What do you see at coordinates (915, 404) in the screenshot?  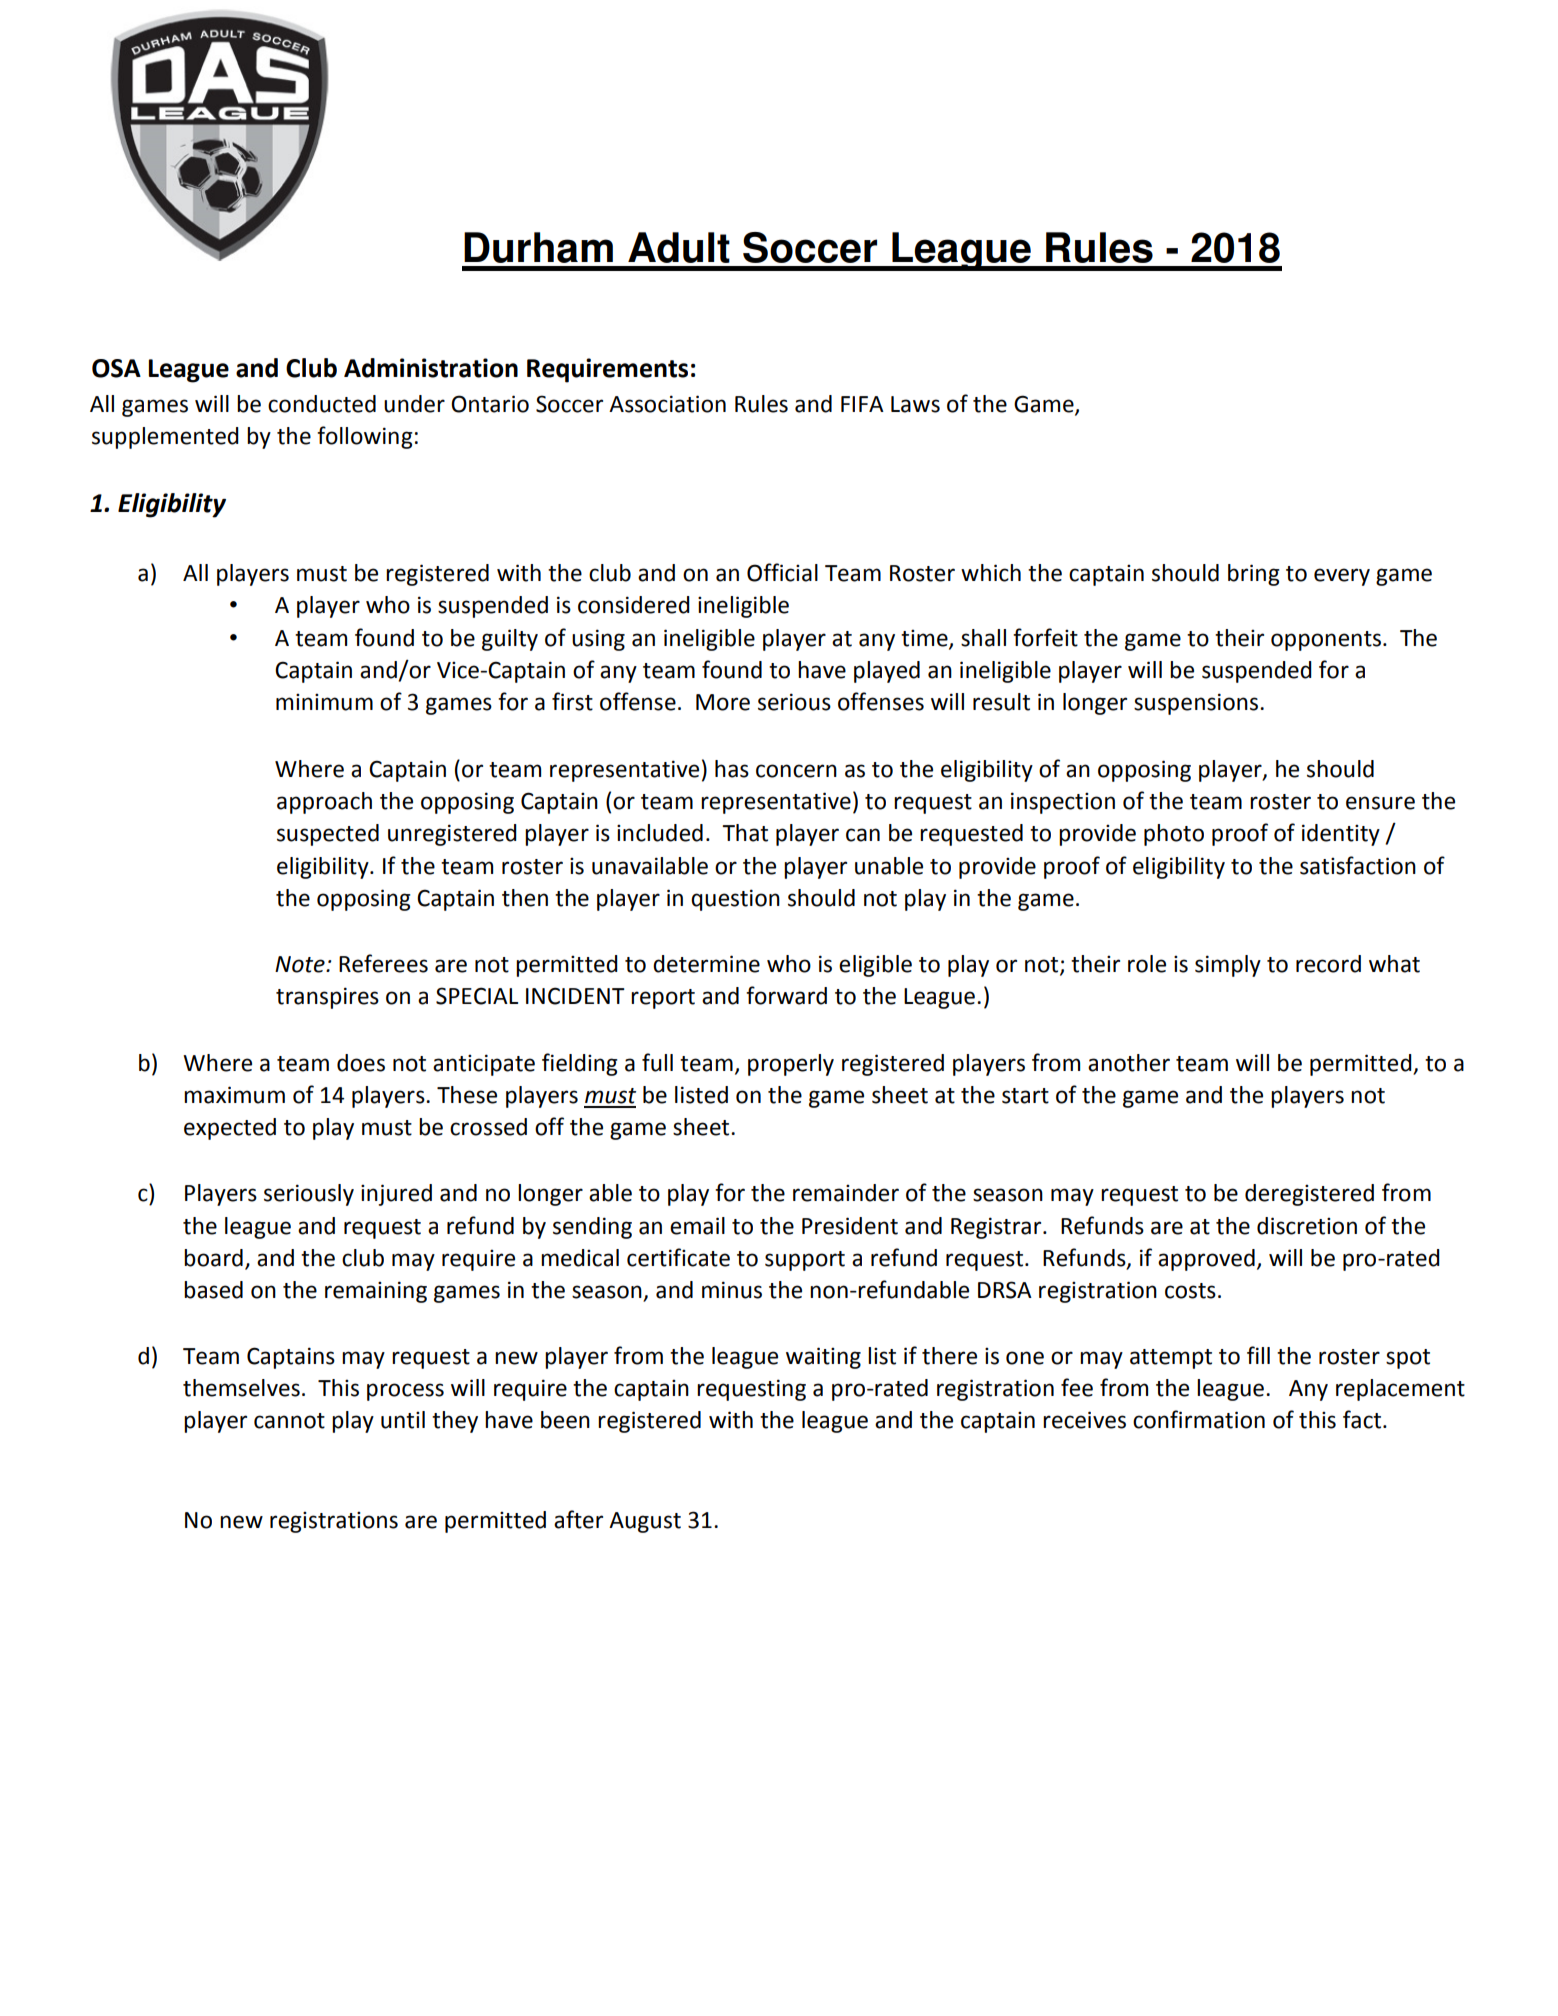 I see `Laws` at bounding box center [915, 404].
